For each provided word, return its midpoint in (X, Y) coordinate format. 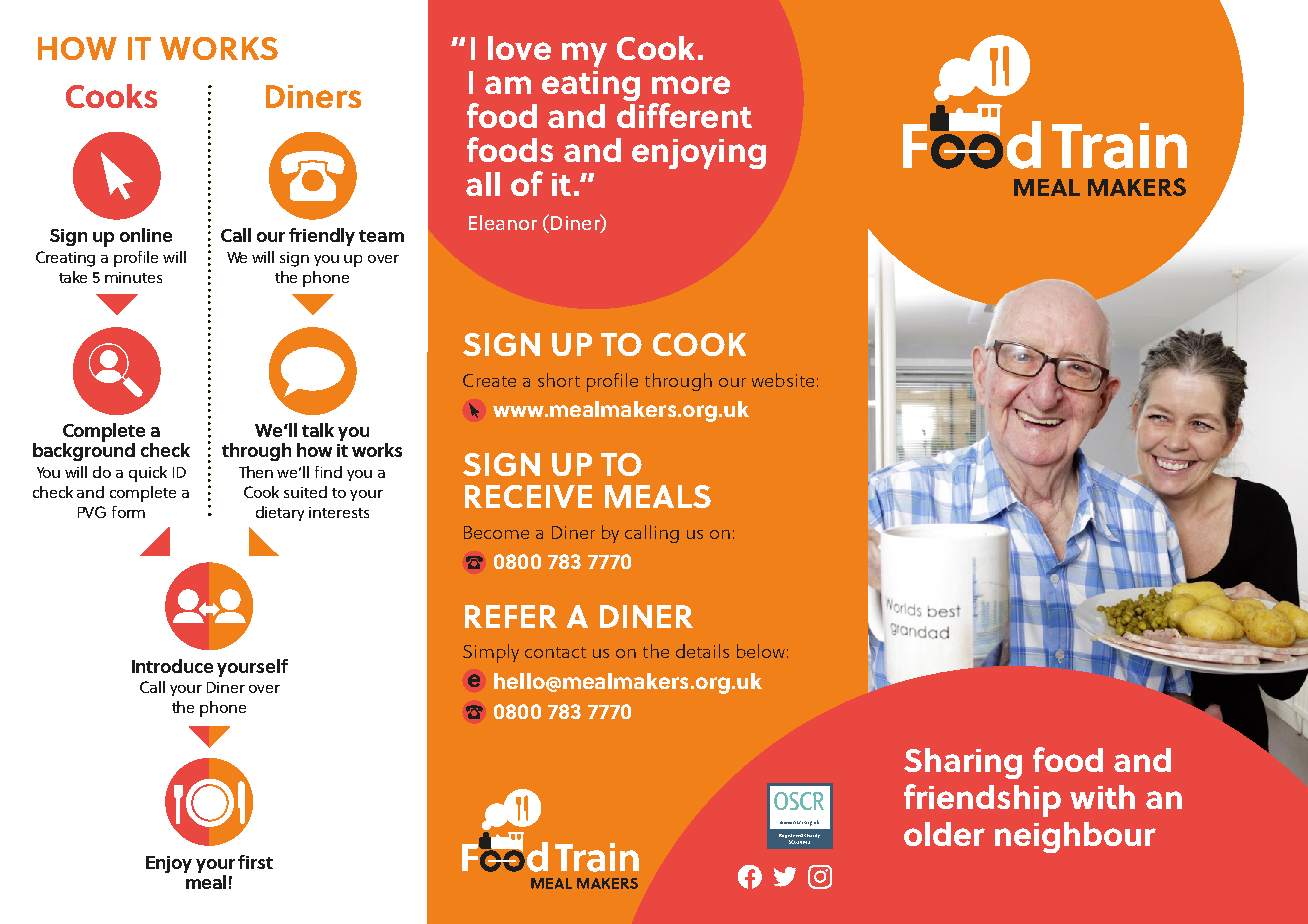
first (255, 862)
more (691, 85)
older (944, 834)
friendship (982, 800)
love (519, 48)
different (684, 115)
